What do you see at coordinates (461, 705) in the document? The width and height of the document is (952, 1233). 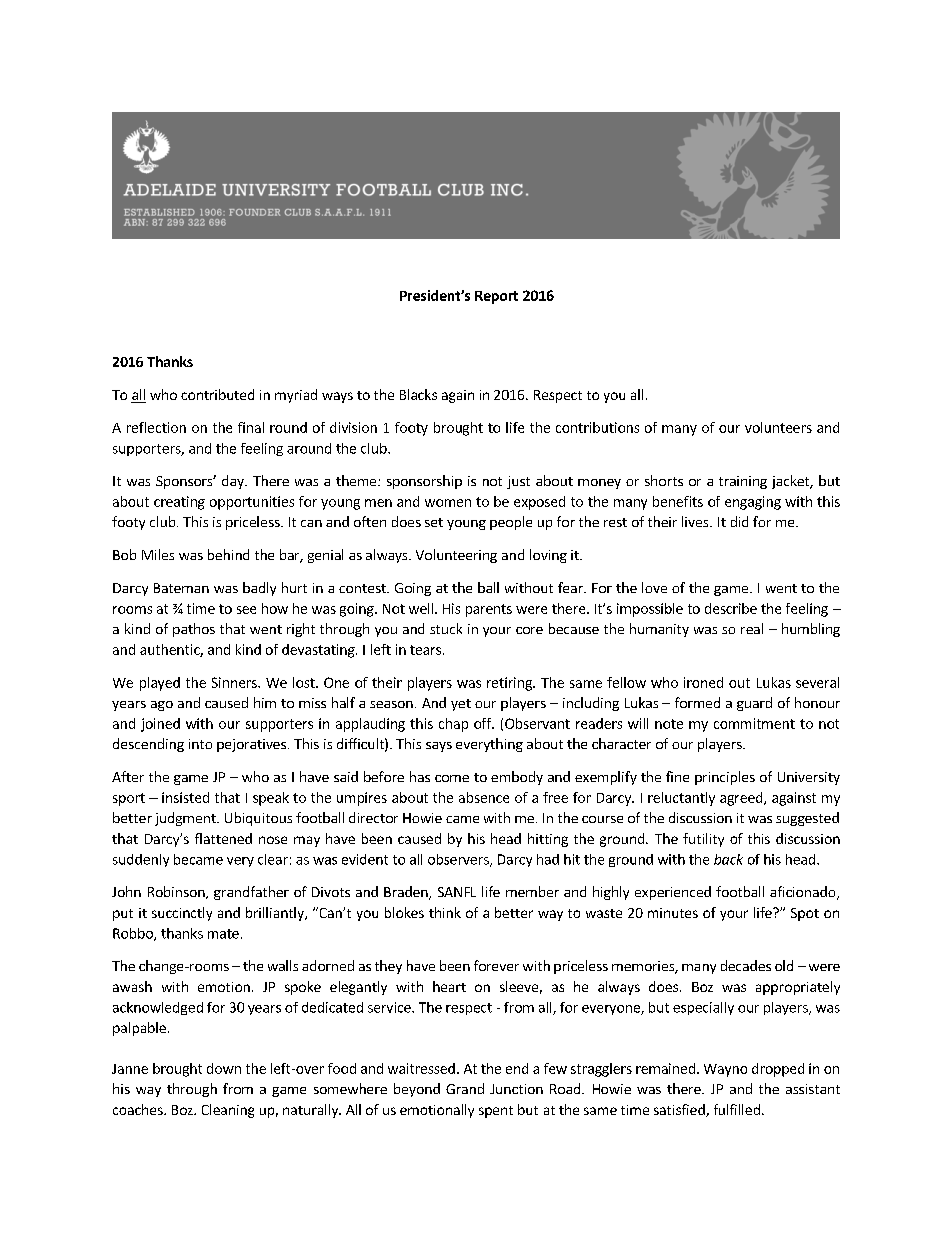 I see `yet` at bounding box center [461, 705].
